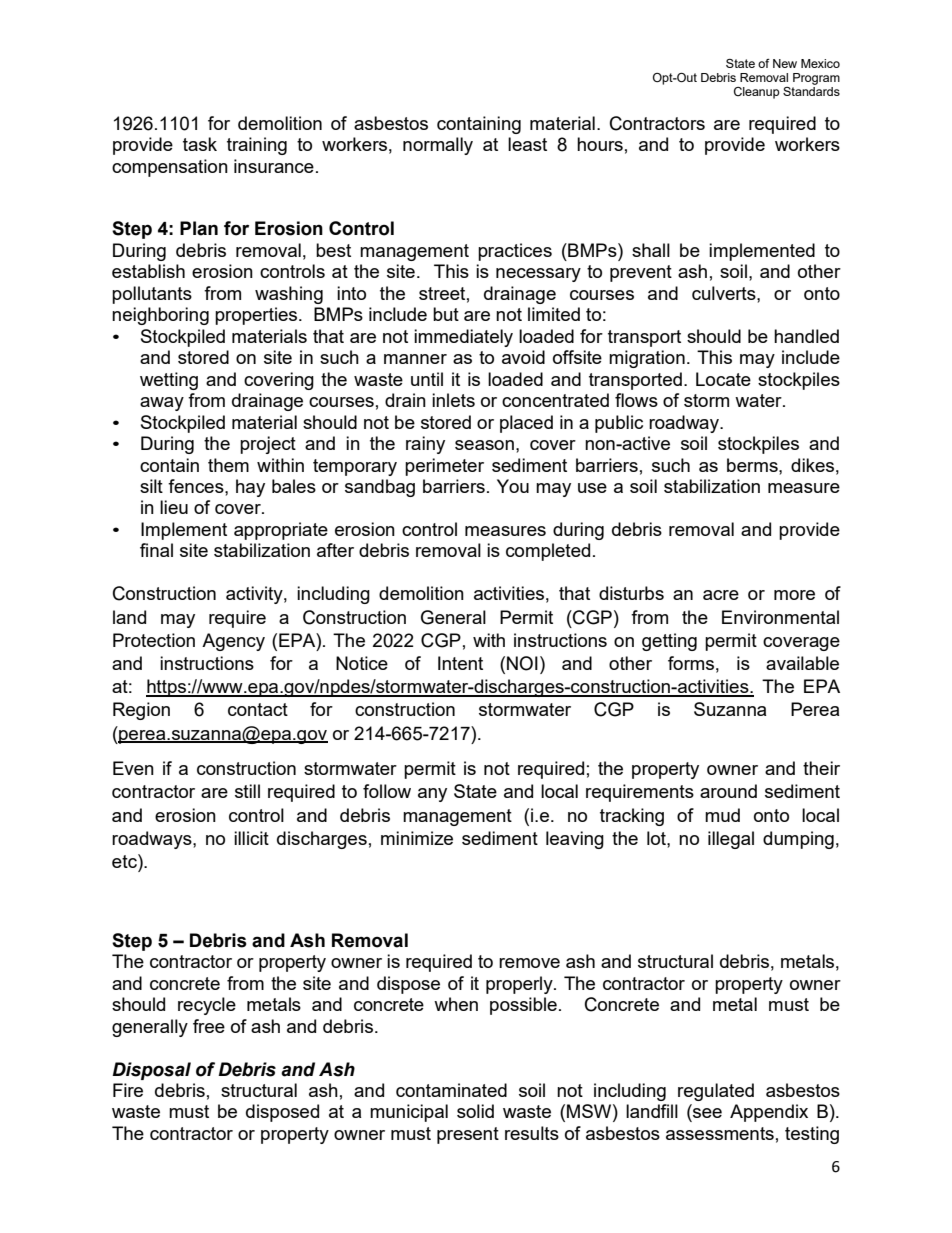 This document has width=952, height=1233. Describe the element at coordinates (169, 381) in the document. I see `wetting` at that location.
